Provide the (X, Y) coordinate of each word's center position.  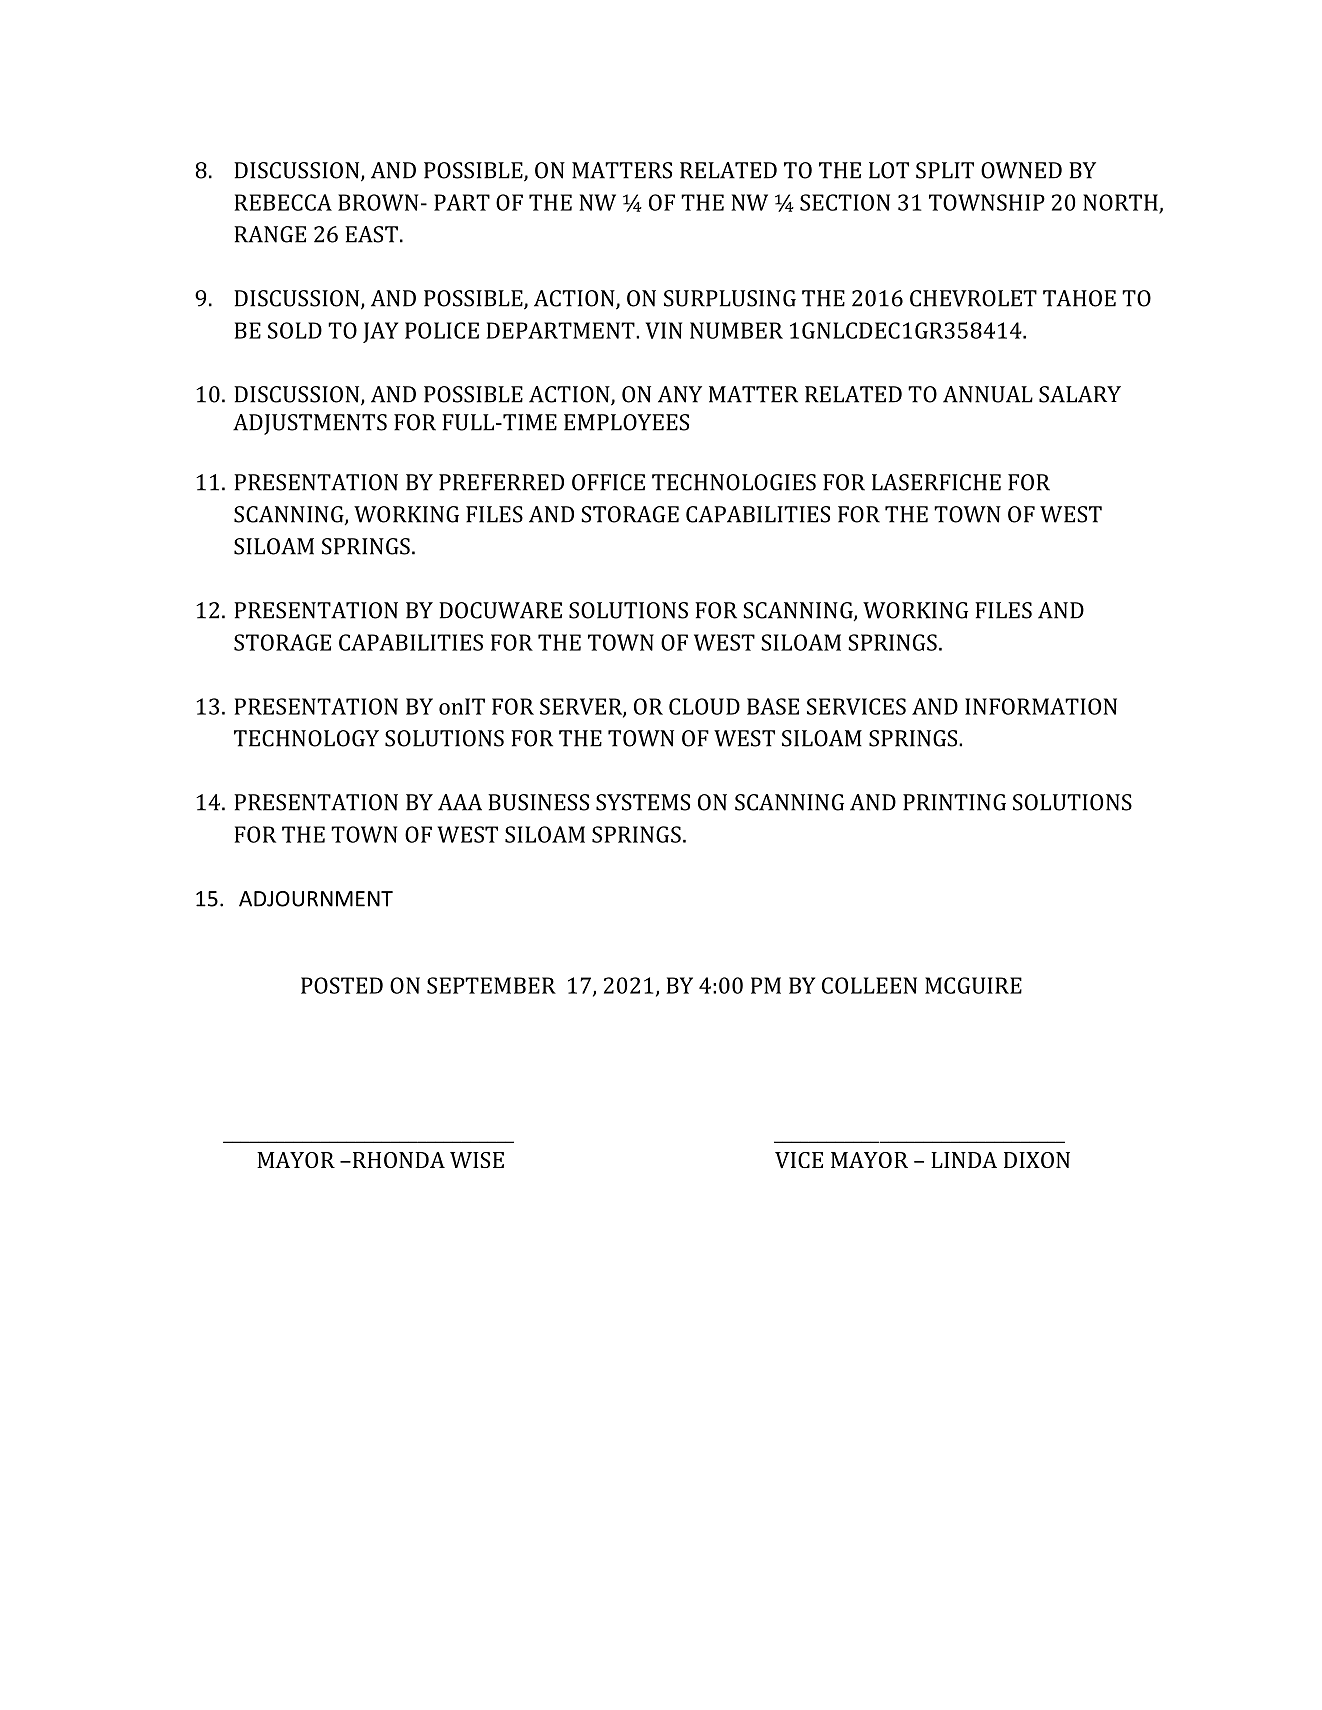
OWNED (1021, 170)
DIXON (1037, 1160)
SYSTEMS (643, 802)
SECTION (845, 202)
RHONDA (397, 1160)
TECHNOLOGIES (734, 482)
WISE (477, 1160)
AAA (460, 802)
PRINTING (954, 802)
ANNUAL (988, 394)
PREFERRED (501, 482)
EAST (371, 234)
